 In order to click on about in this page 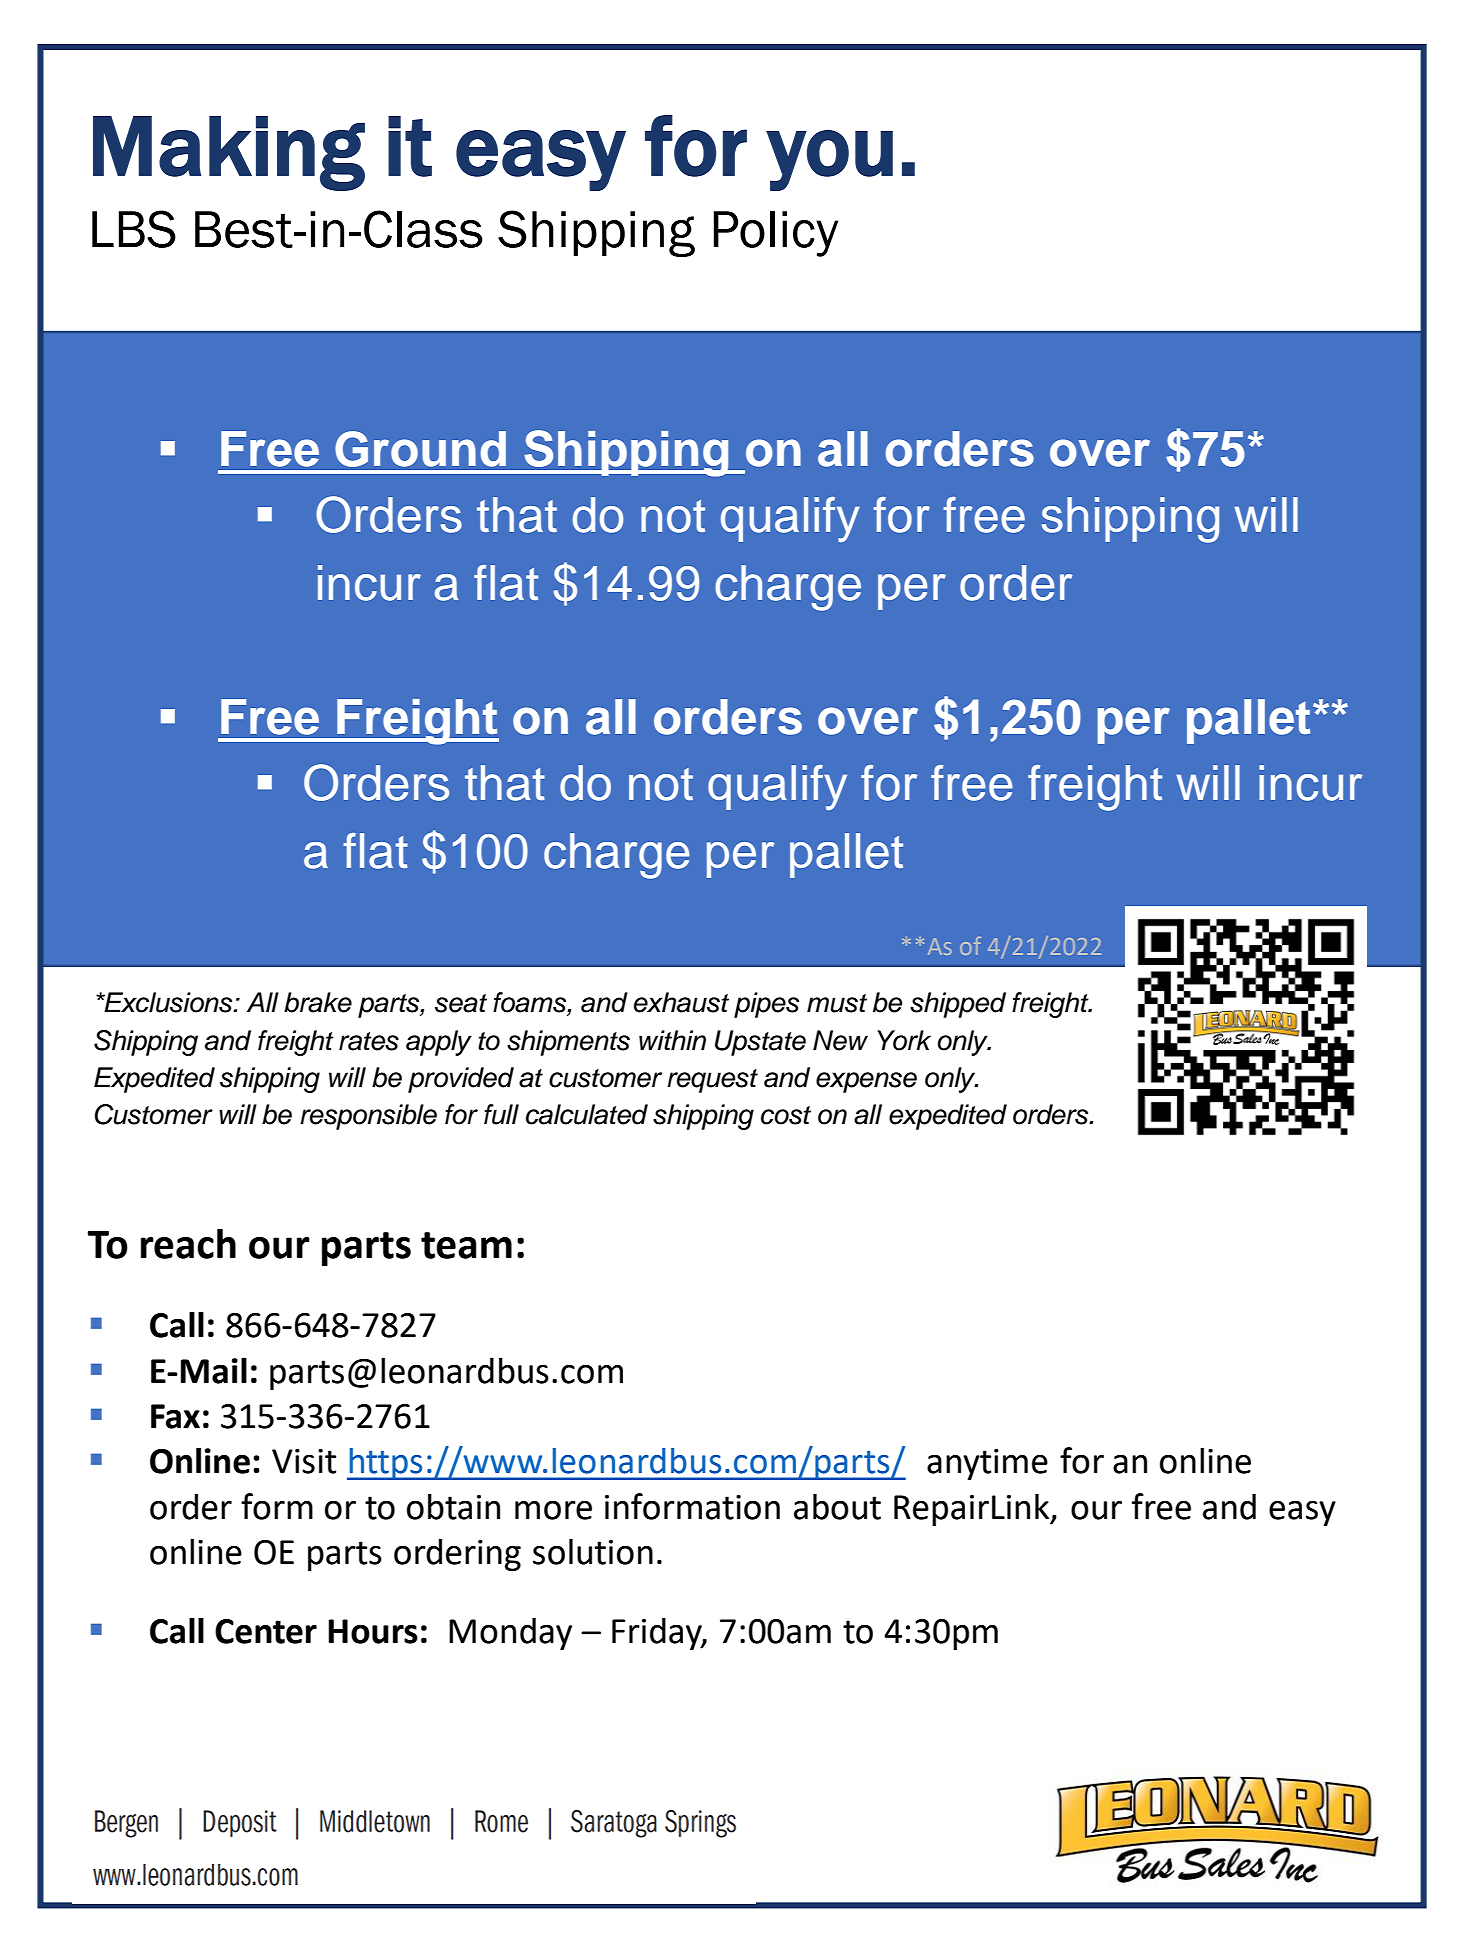, I will do `click(837, 1506)`.
